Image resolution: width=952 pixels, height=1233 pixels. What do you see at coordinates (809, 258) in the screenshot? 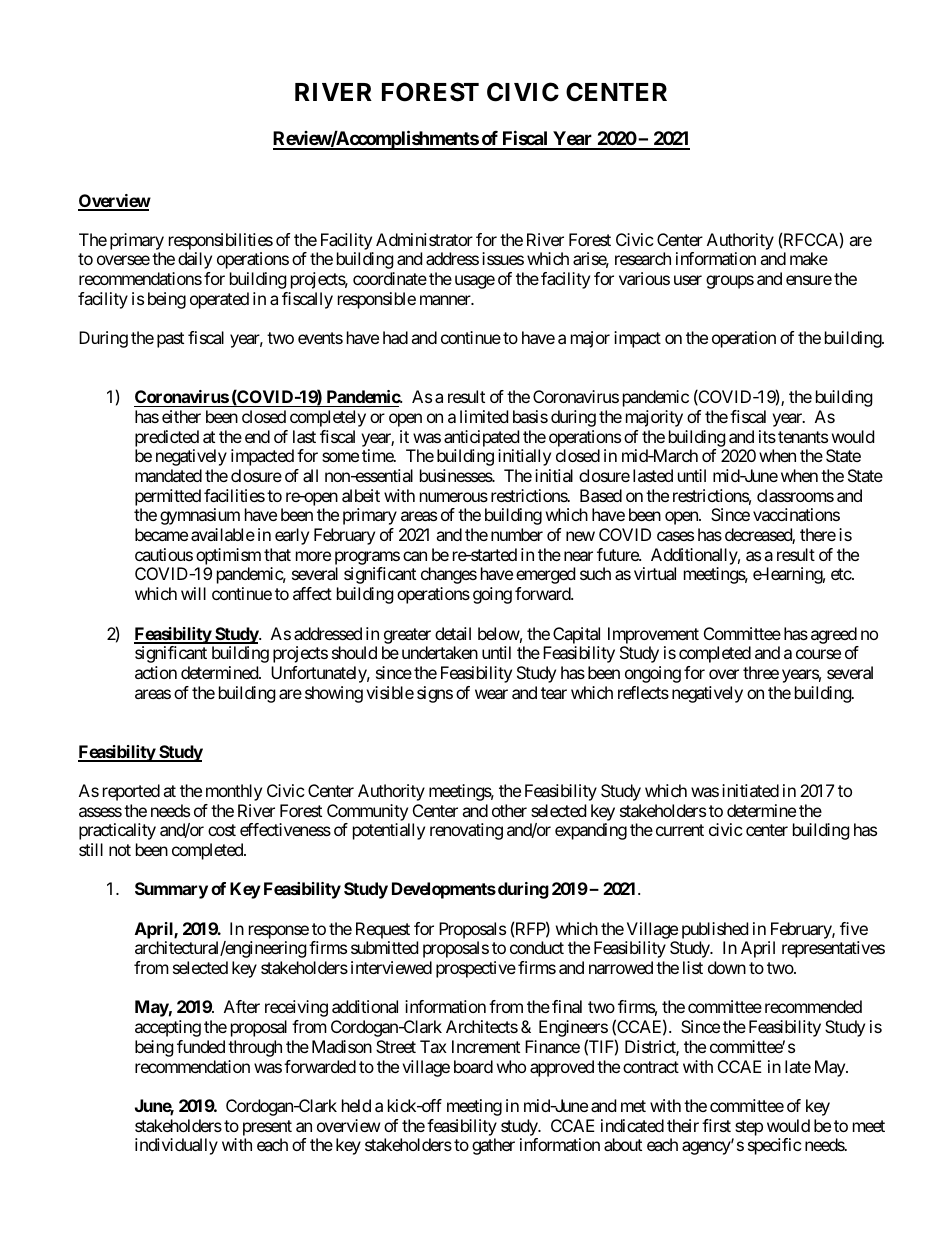
I see `make` at bounding box center [809, 258].
